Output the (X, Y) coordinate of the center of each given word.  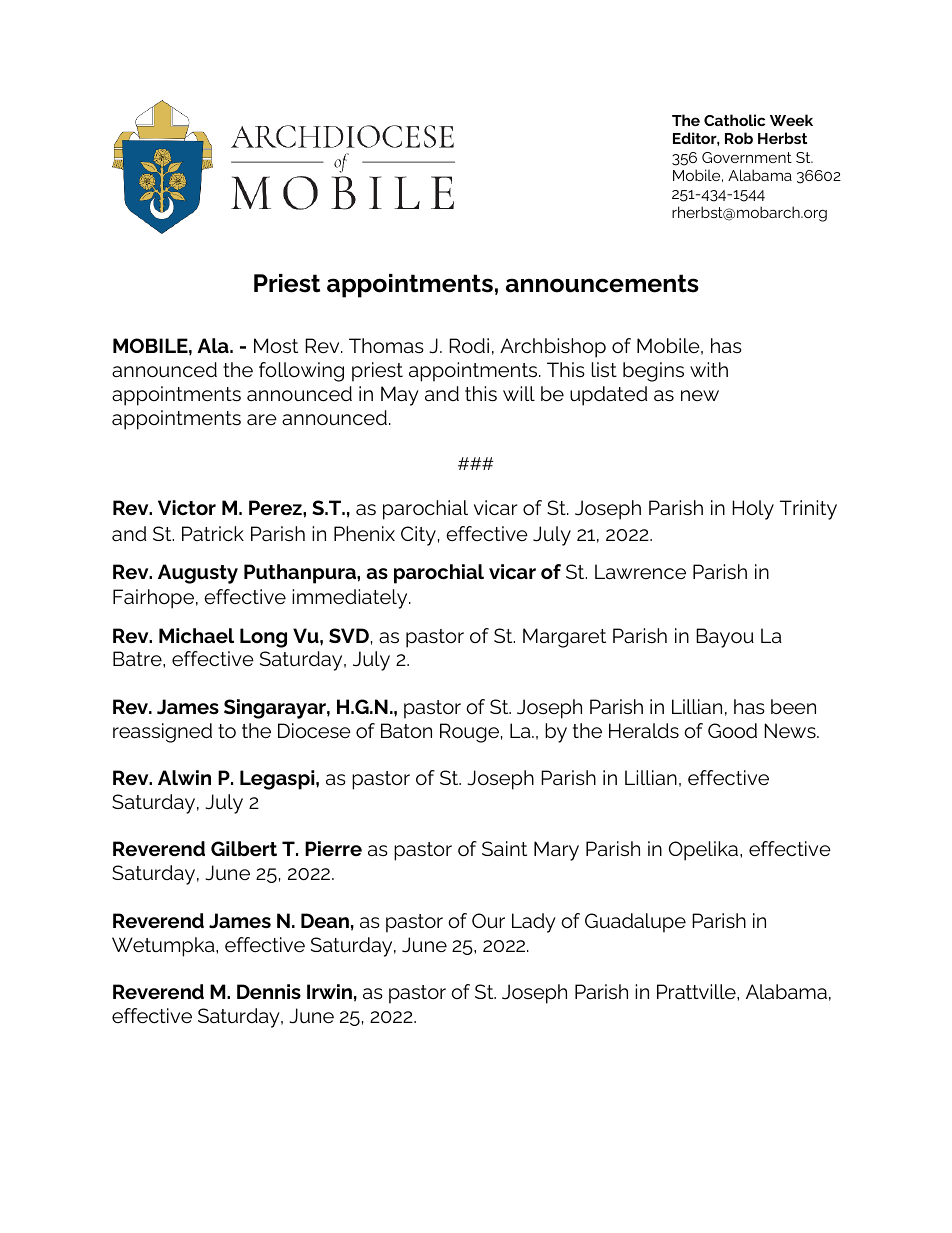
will (519, 393)
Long (263, 638)
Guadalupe (635, 923)
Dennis (269, 991)
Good (732, 731)
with (709, 369)
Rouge (469, 733)
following (301, 372)
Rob (739, 138)
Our (488, 920)
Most (276, 345)
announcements (602, 283)
